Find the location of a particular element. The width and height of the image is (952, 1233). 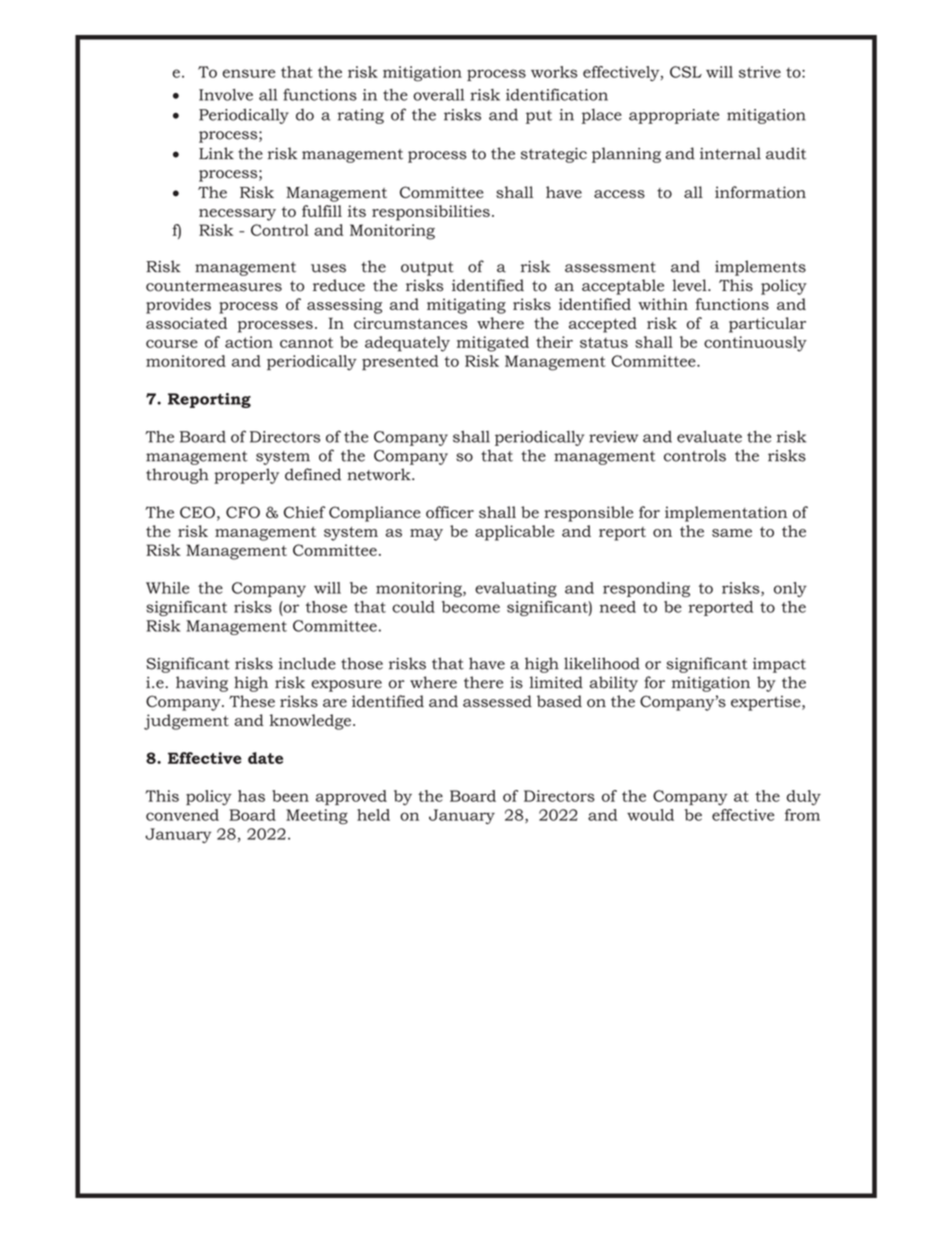

only is located at coordinates (790, 589).
